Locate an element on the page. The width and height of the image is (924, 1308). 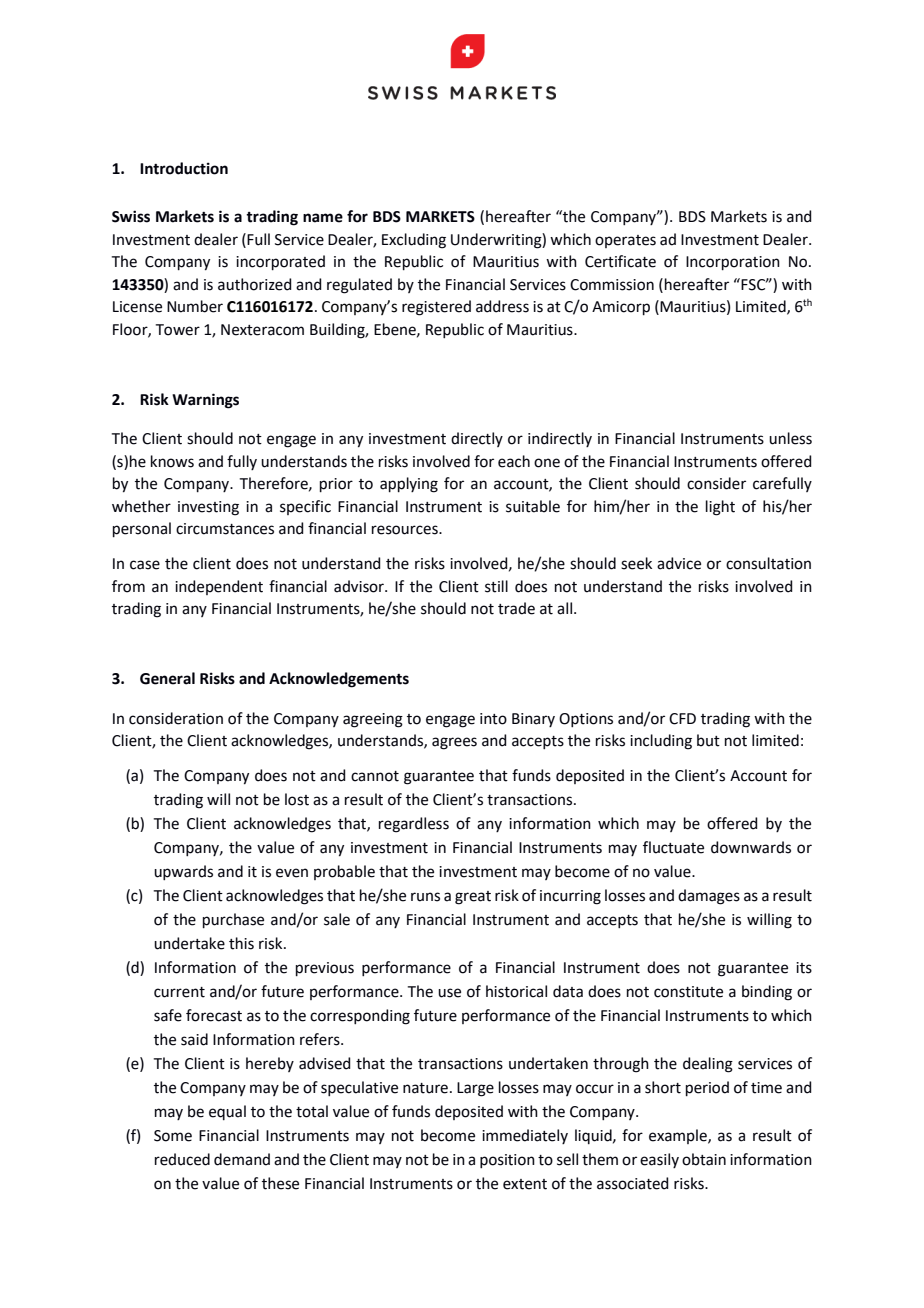
CFD is located at coordinates (682, 719).
